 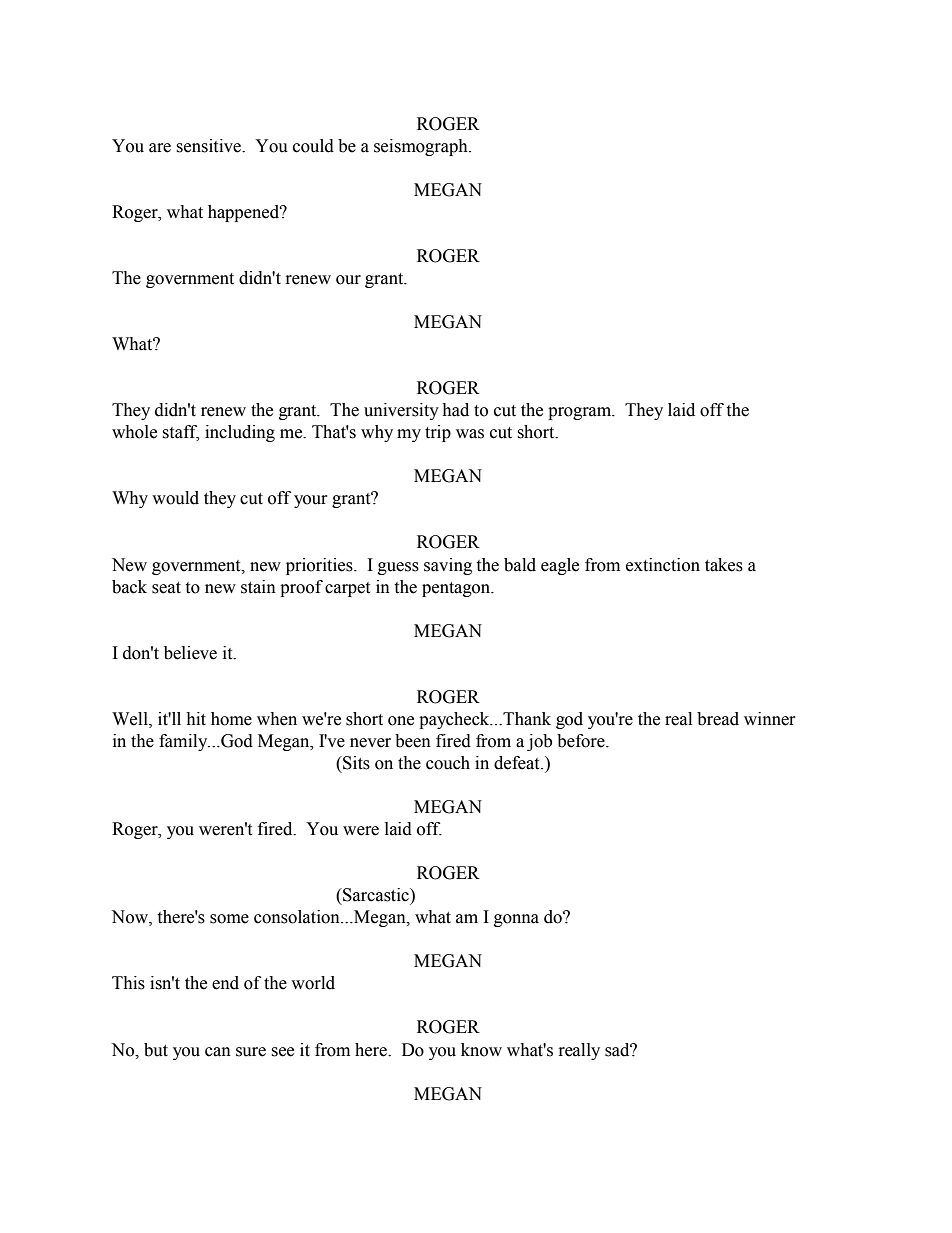 I want to click on can, so click(x=218, y=1052).
